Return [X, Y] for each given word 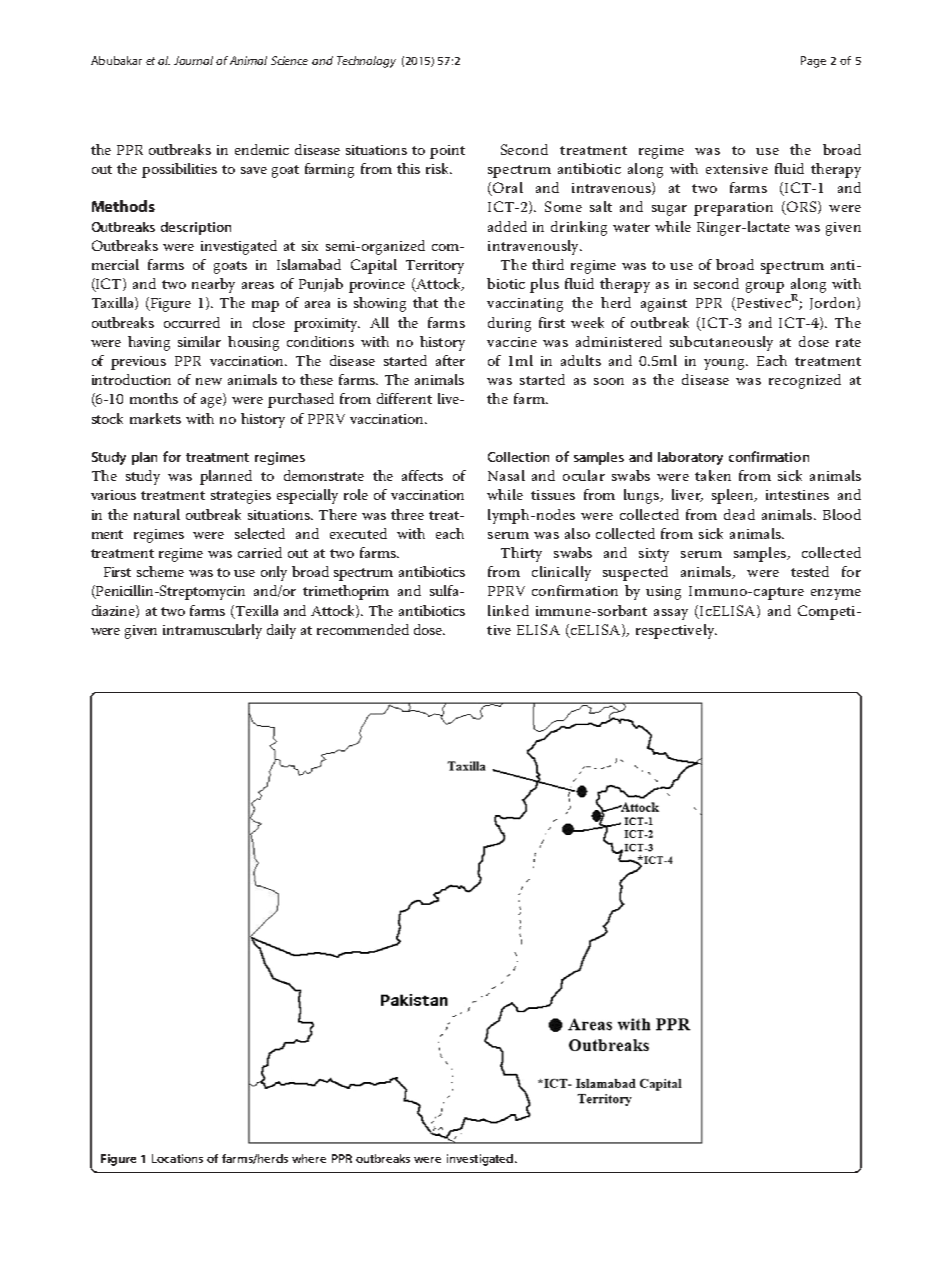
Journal [193, 60]
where [309, 1158]
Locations [177, 1158]
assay [671, 614]
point [447, 152]
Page [813, 62]
